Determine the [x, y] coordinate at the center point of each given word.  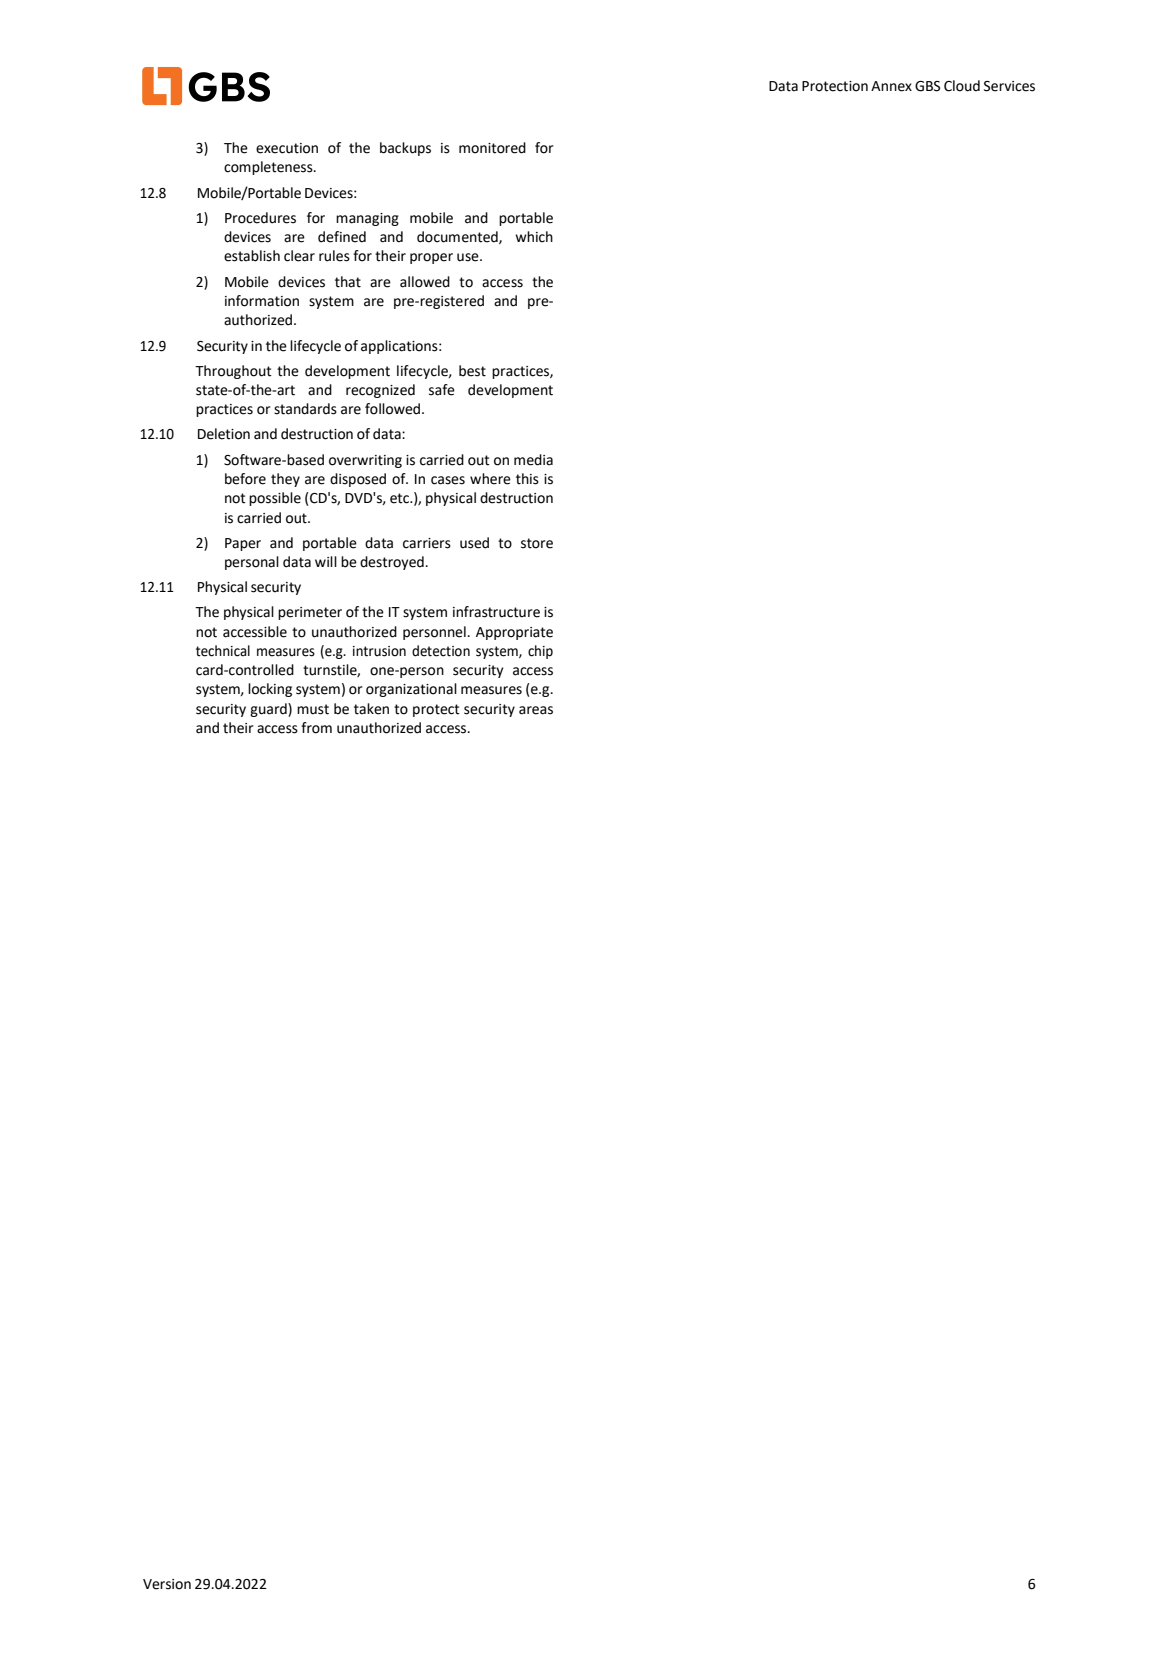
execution [287, 148]
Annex [891, 86]
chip [540, 652]
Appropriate [514, 633]
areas [536, 710]
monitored [492, 148]
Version [167, 1584]
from [316, 728]
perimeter [310, 613]
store [537, 543]
